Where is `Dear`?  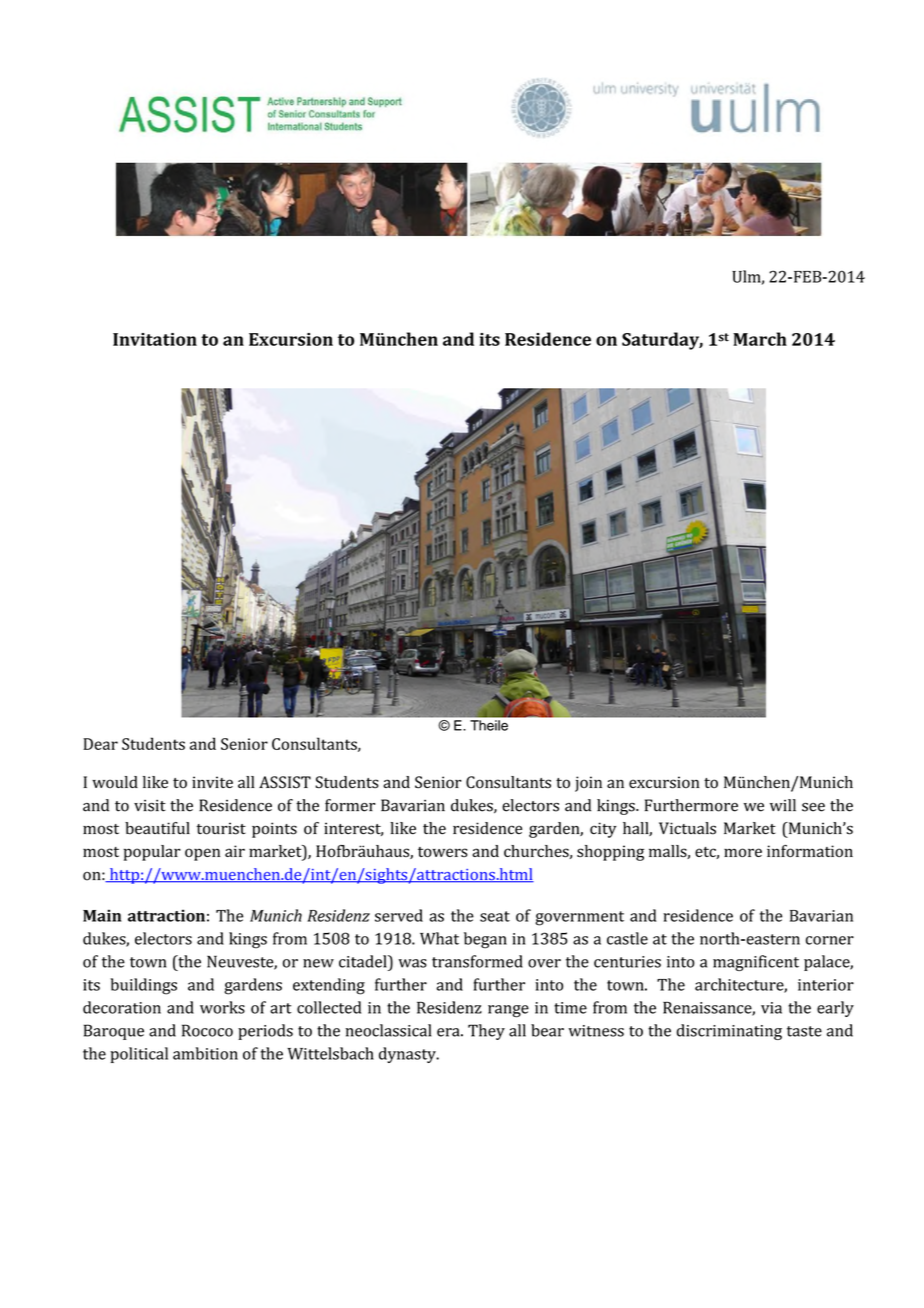
Dear is located at coordinates (100, 744).
